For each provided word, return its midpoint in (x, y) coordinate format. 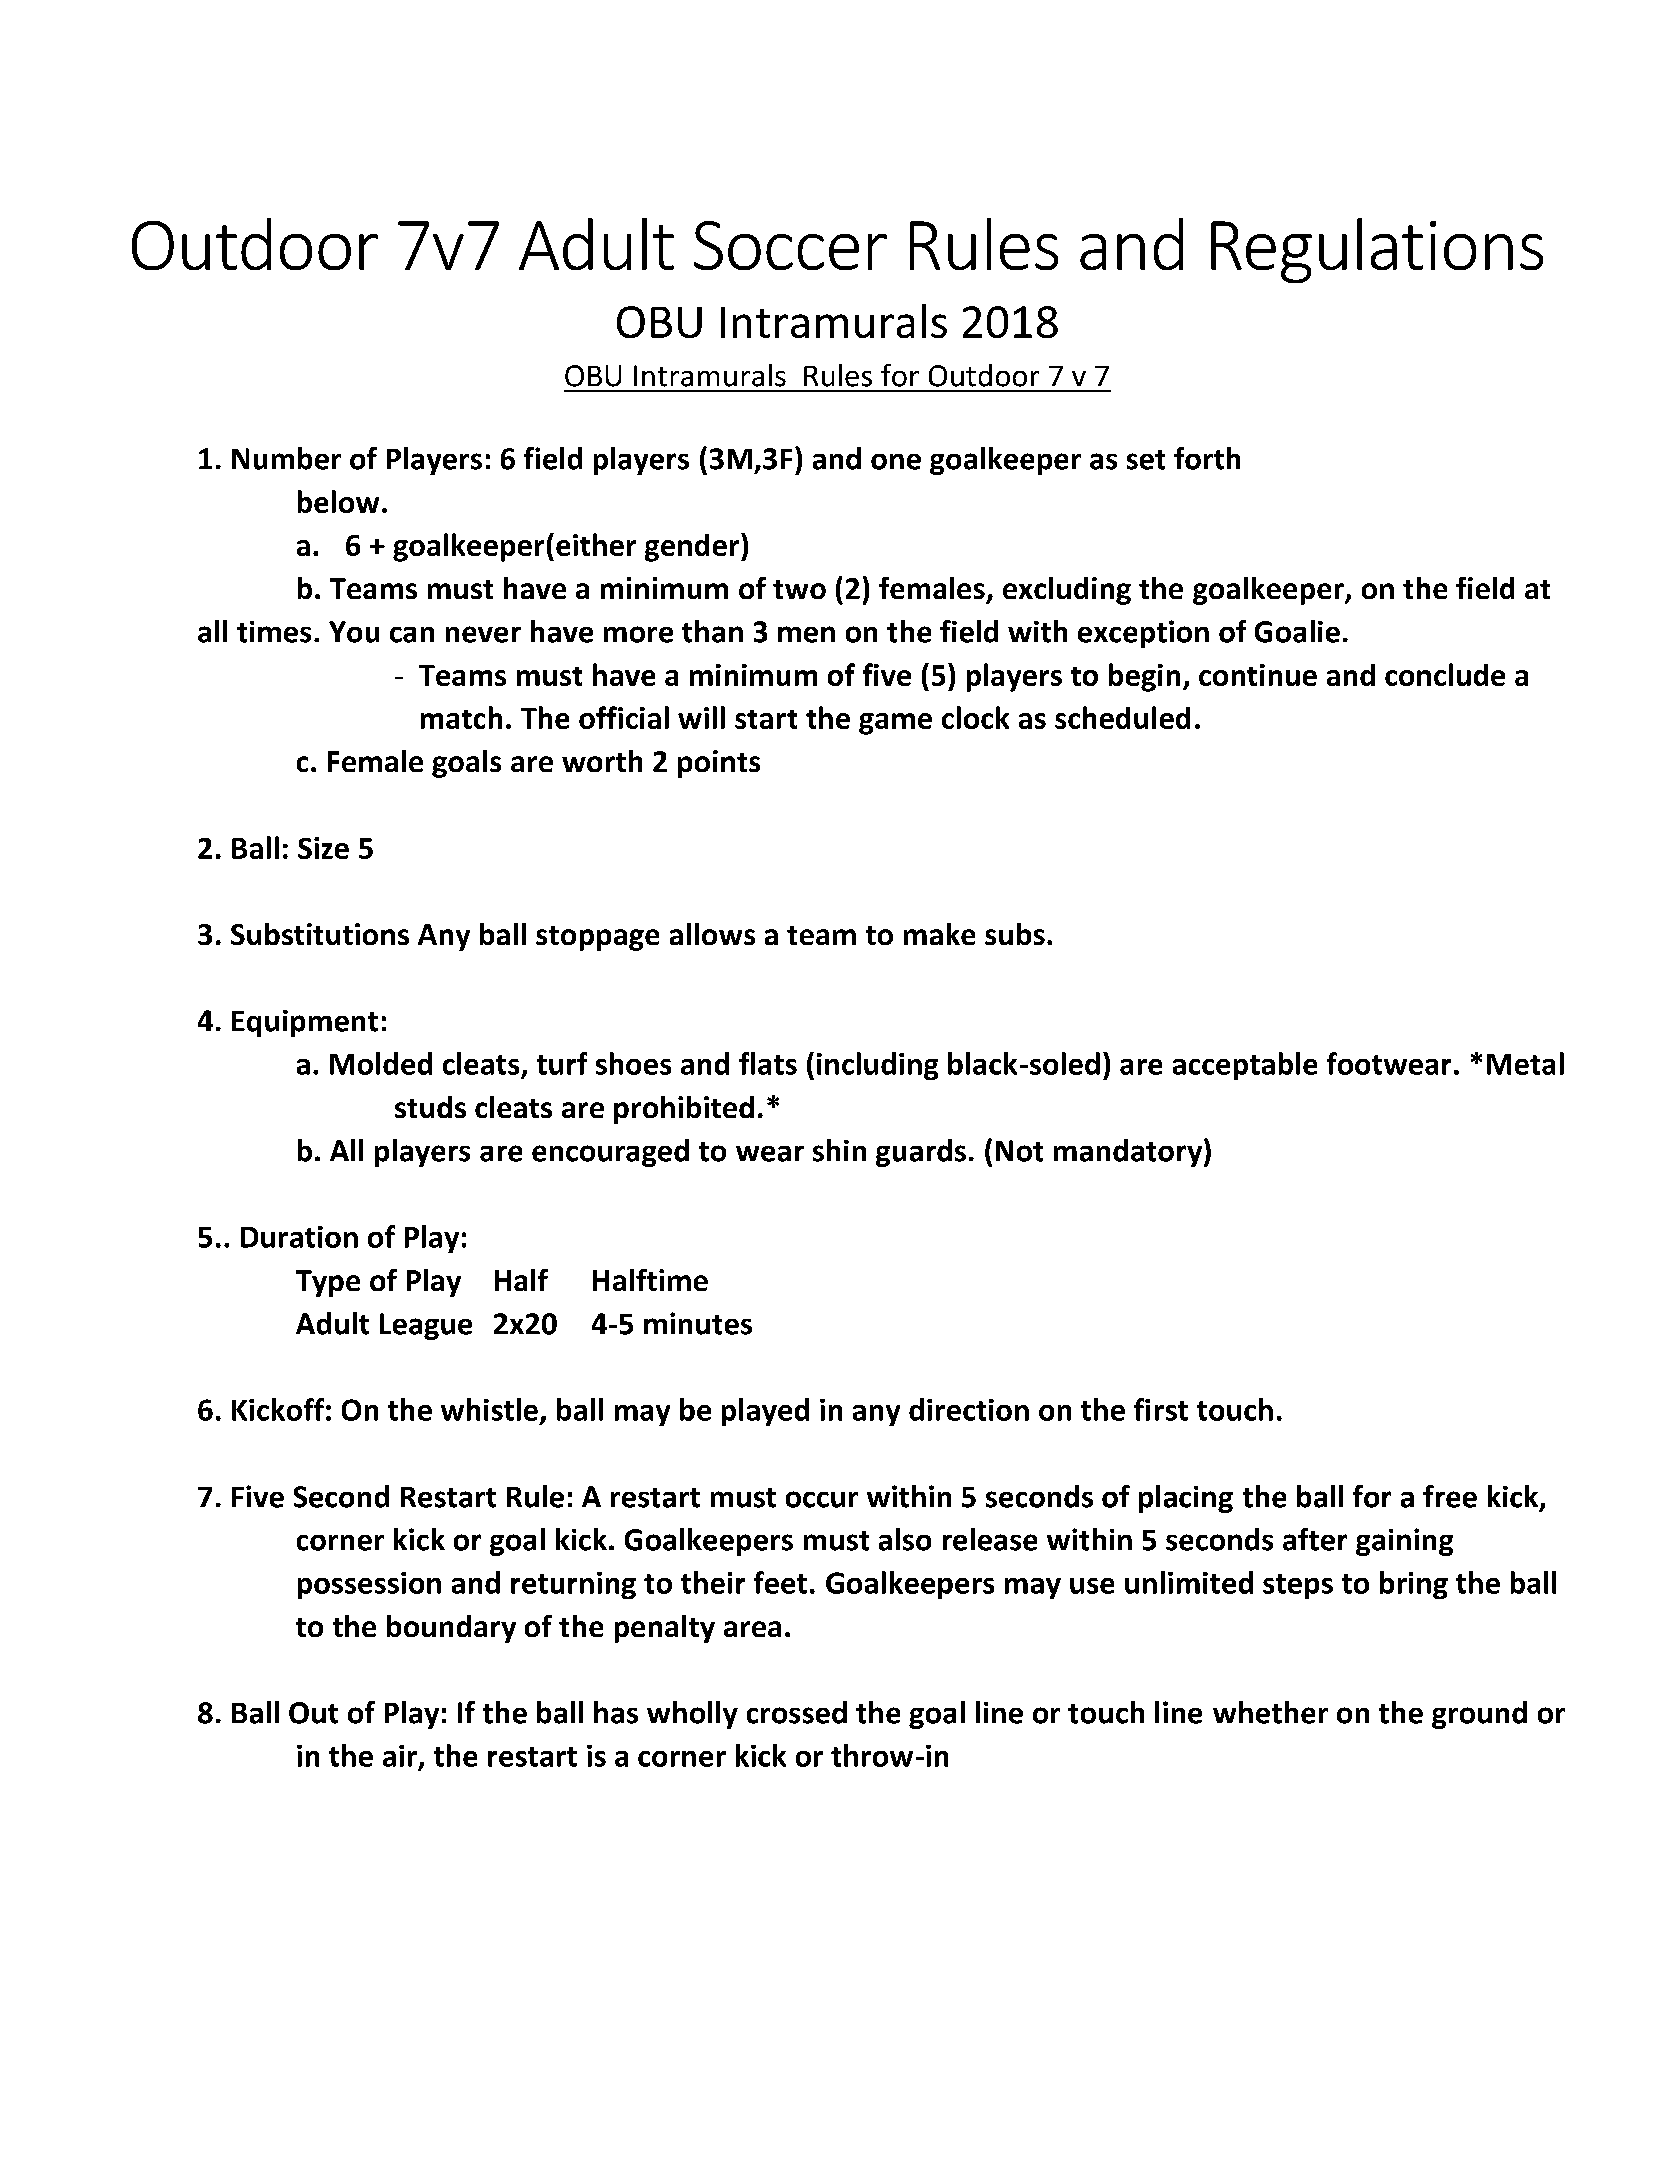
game (895, 724)
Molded (381, 1063)
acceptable (1245, 1066)
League (426, 1326)
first (1161, 1409)
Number (286, 458)
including (877, 1066)
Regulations (1377, 250)
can (412, 635)
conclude (1445, 674)
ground (1479, 1715)
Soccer (790, 245)
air (401, 1757)
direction (969, 1409)
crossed (797, 1712)
